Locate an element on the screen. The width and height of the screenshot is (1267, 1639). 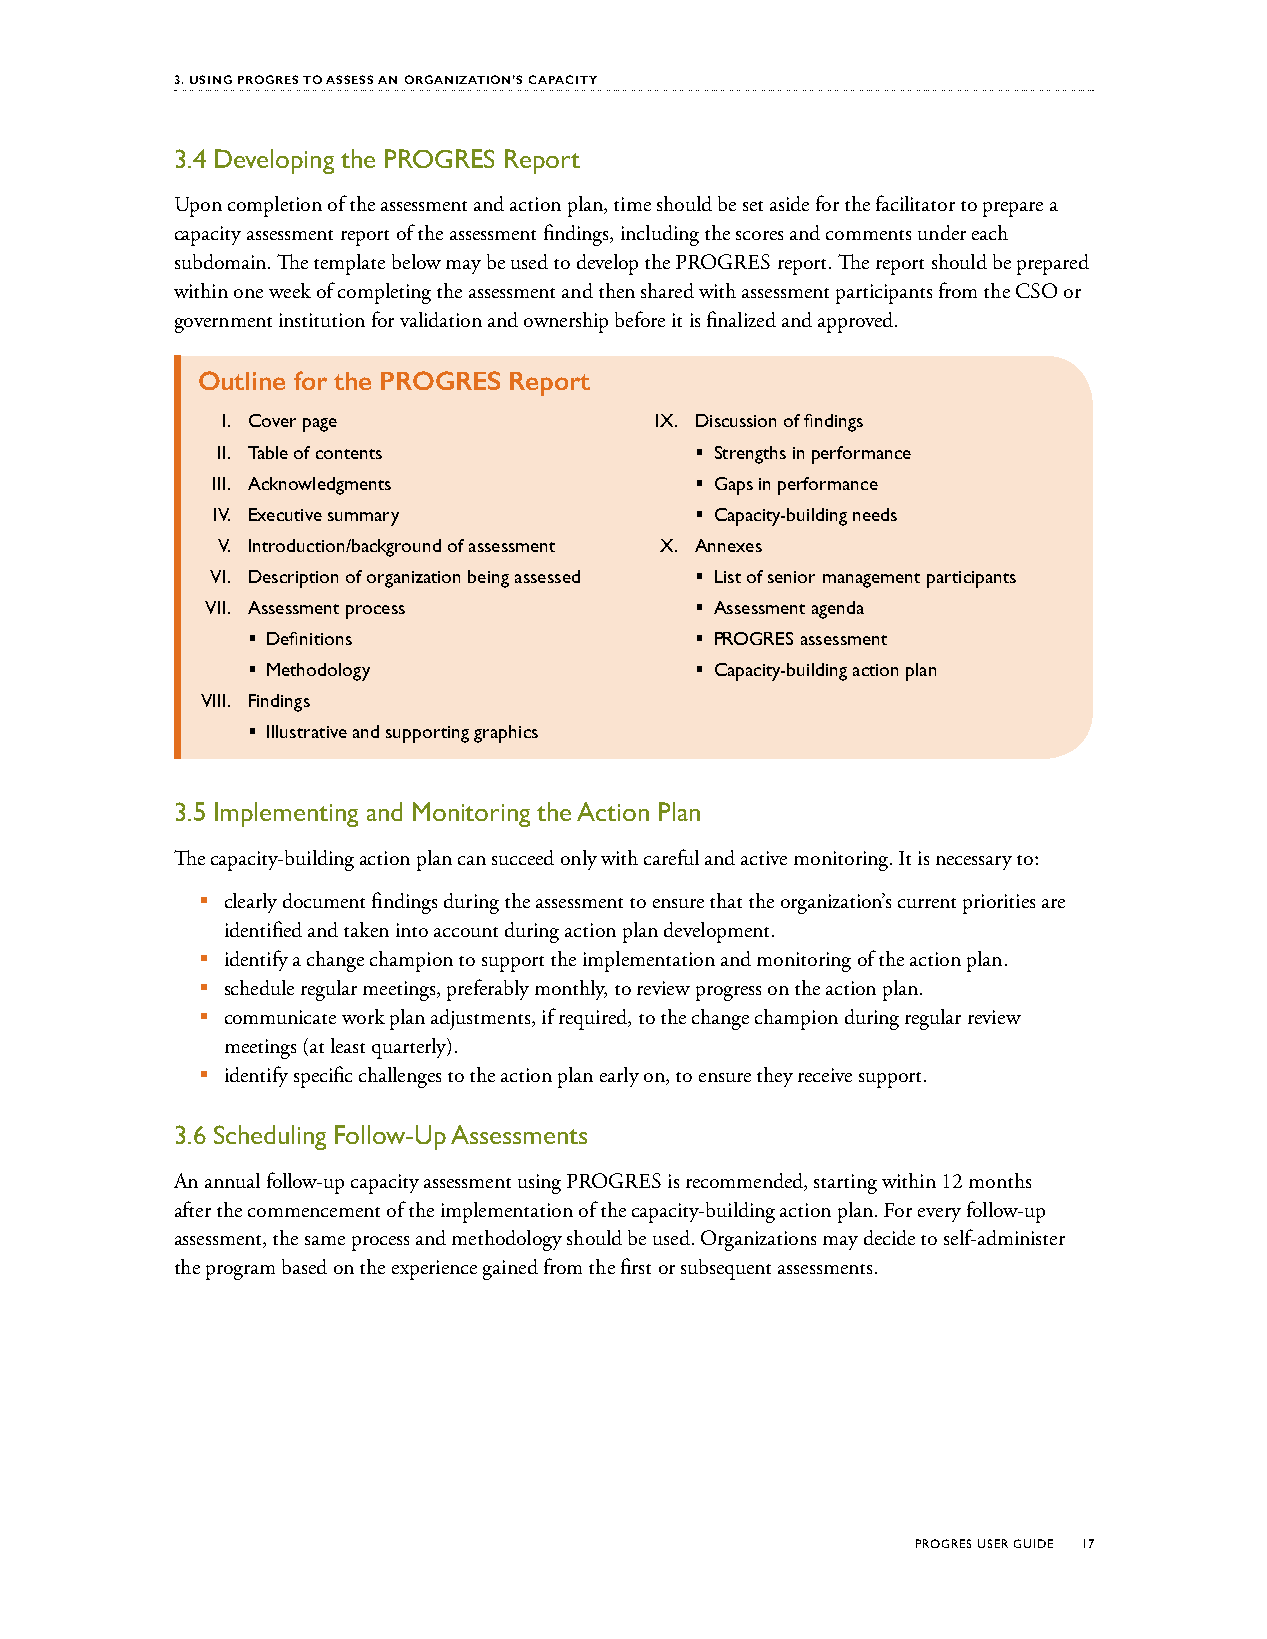
document is located at coordinates (324, 900).
